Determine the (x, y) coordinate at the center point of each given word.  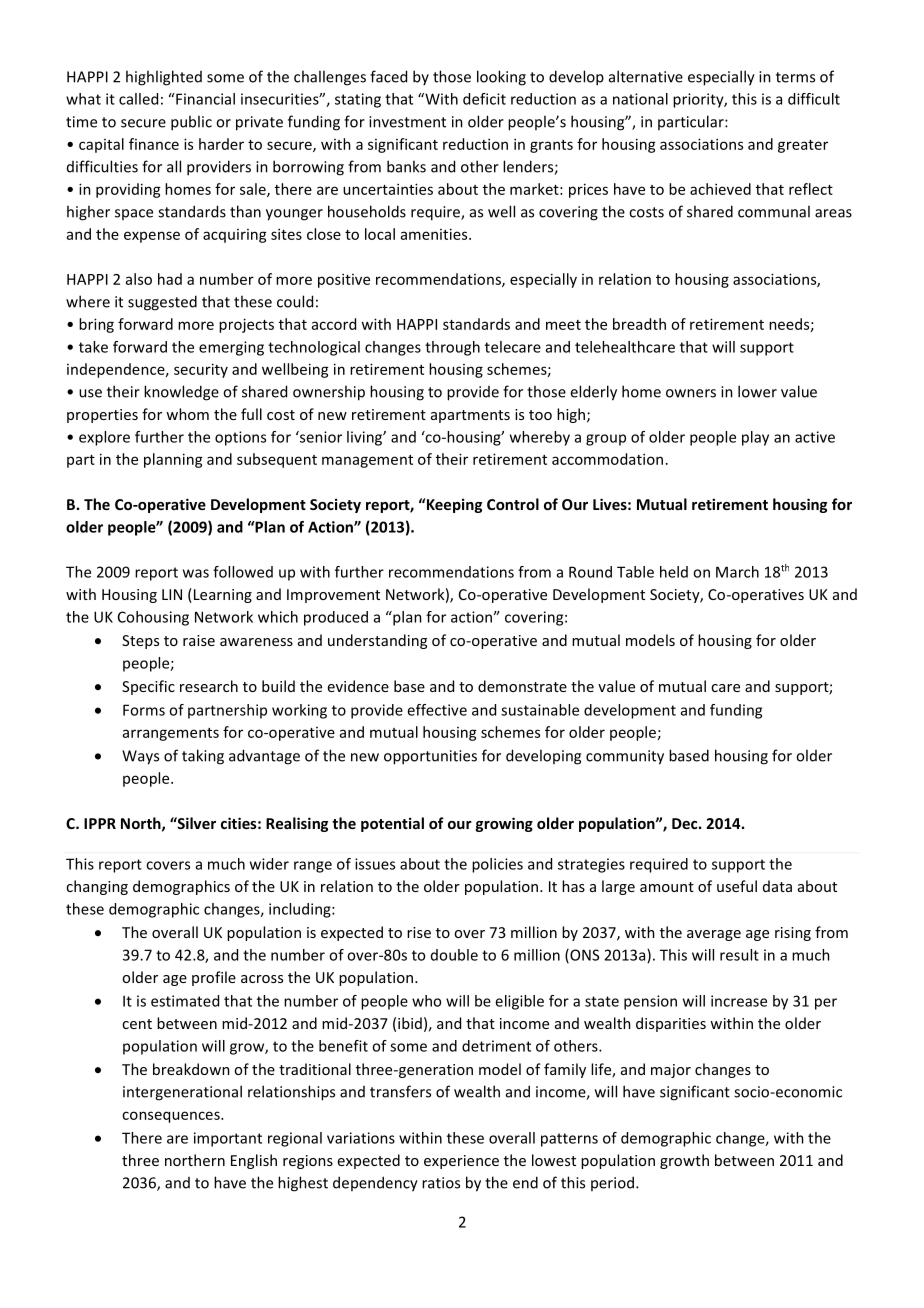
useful (737, 886)
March (737, 572)
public (191, 123)
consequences (172, 1117)
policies (497, 865)
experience (461, 1162)
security (201, 370)
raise (199, 640)
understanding (377, 641)
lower (757, 391)
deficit (484, 99)
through (452, 348)
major (671, 1071)
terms (795, 77)
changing (97, 887)
